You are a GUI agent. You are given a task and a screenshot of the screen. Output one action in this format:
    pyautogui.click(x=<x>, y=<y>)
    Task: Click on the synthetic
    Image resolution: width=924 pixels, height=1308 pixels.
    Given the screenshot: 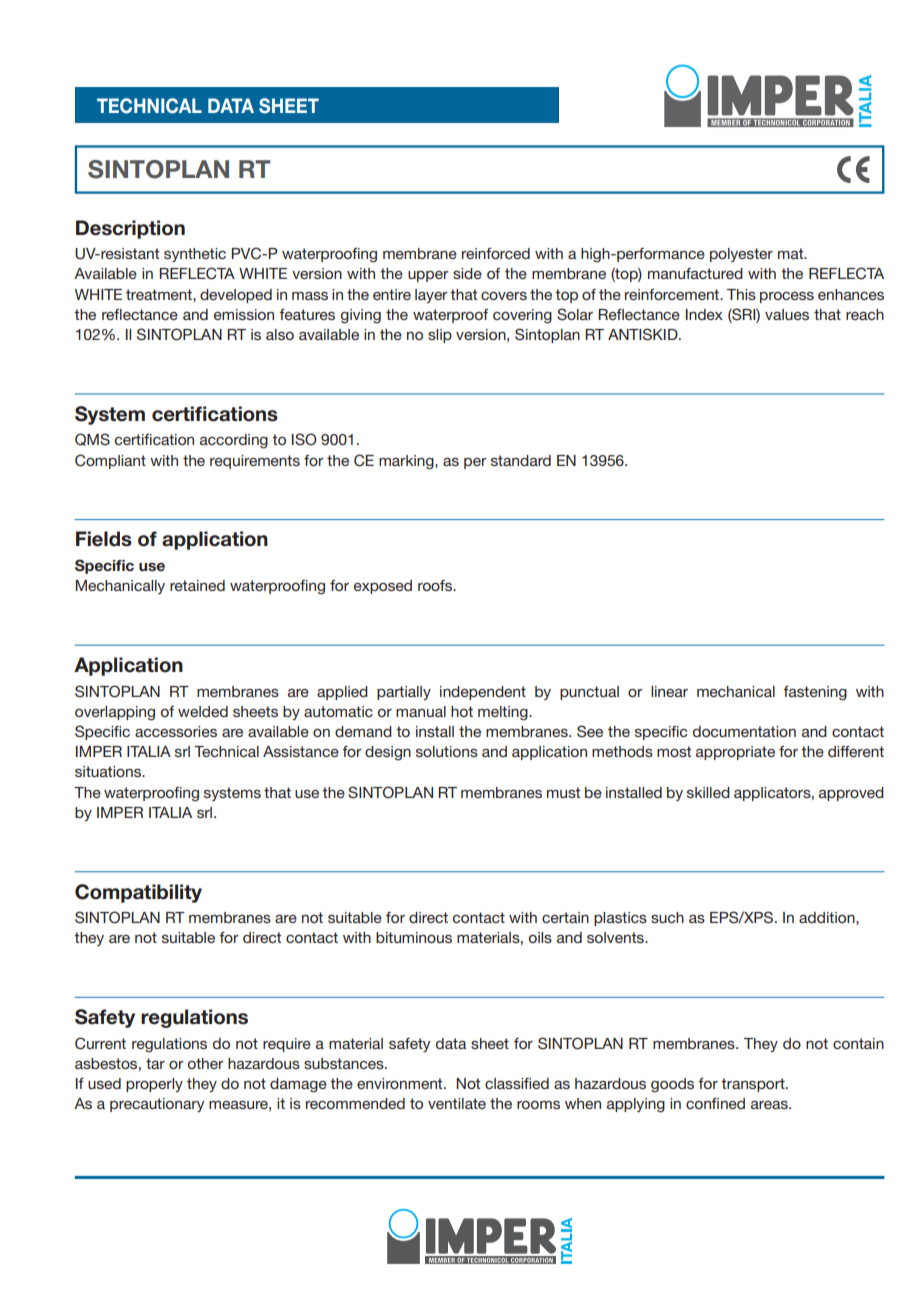 What is the action you would take?
    pyautogui.click(x=195, y=255)
